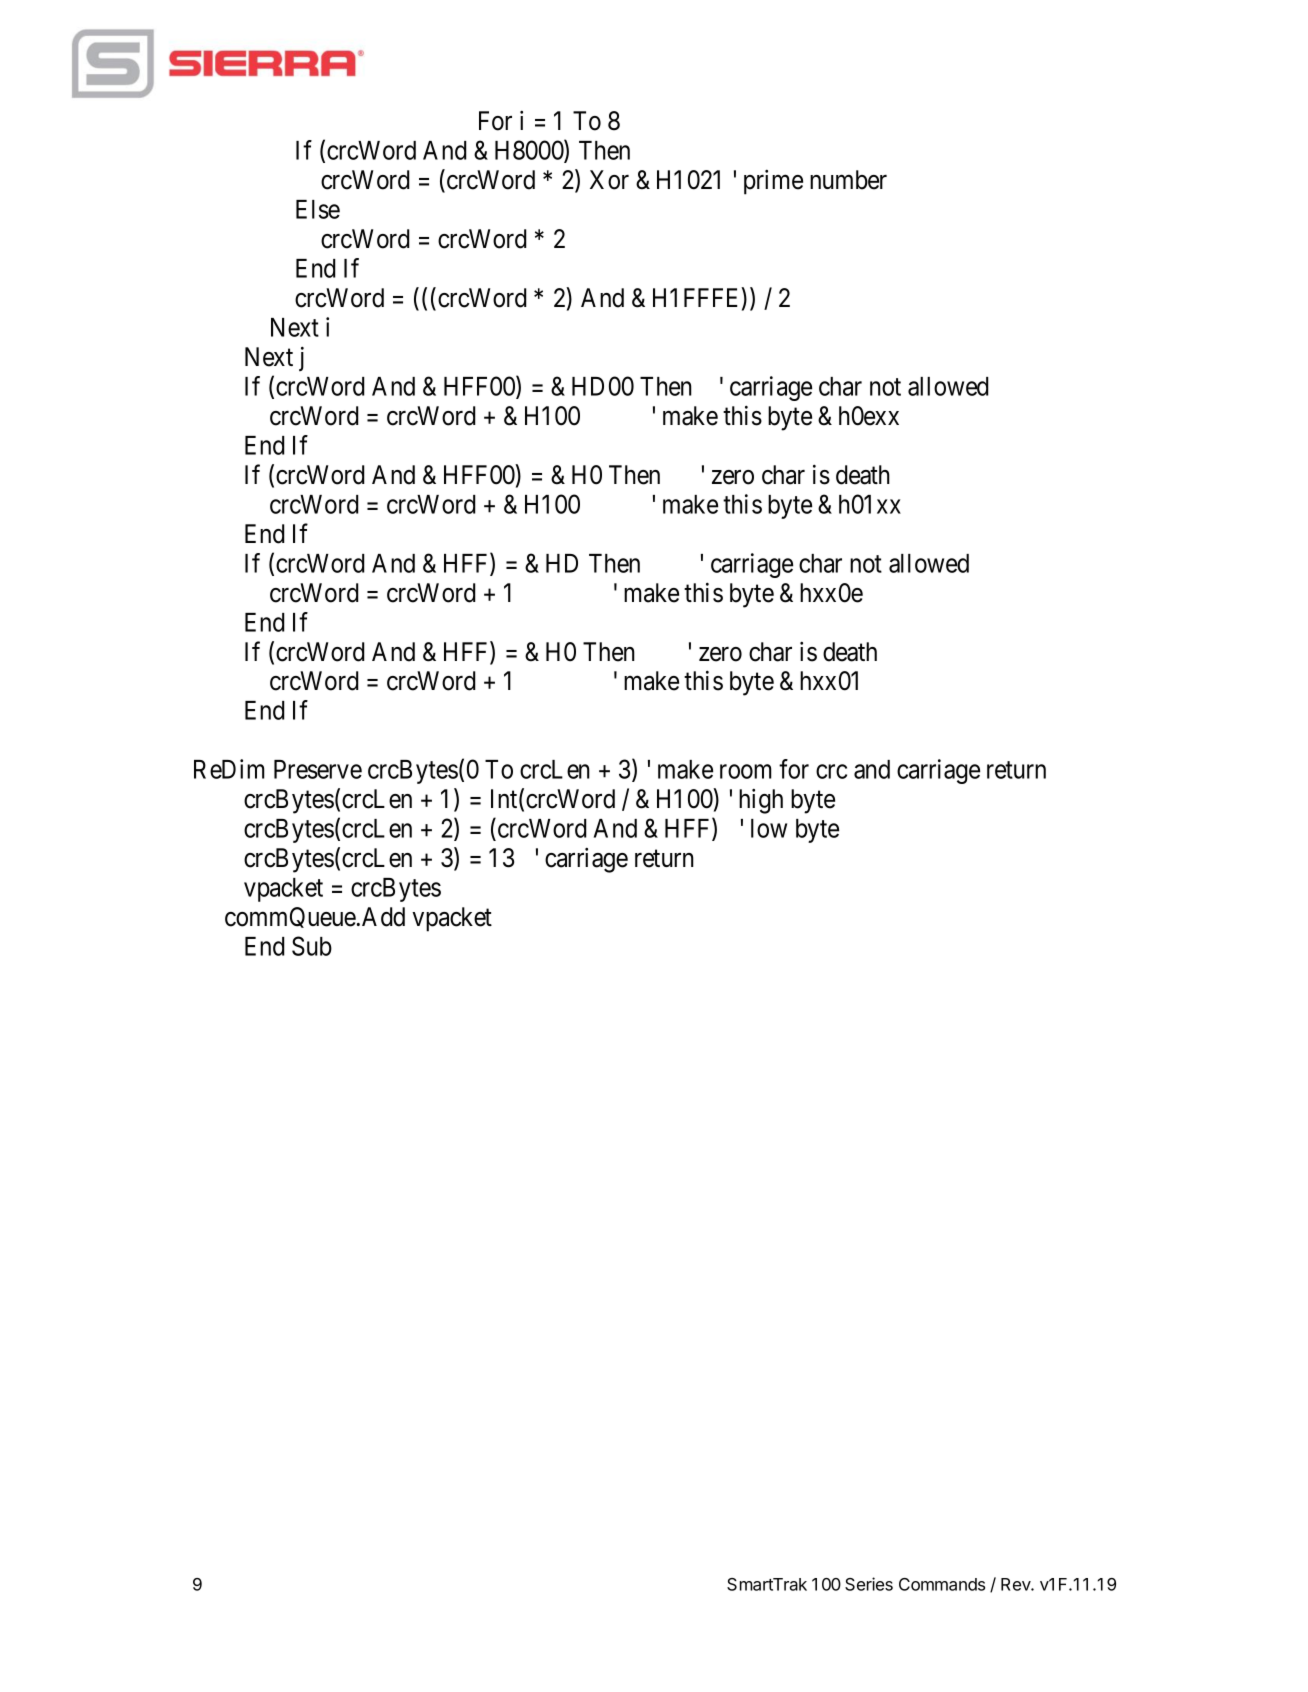 This screenshot has height=1692, width=1308. Describe the element at coordinates (942, 1584) in the screenshot. I see `Commands` at that location.
